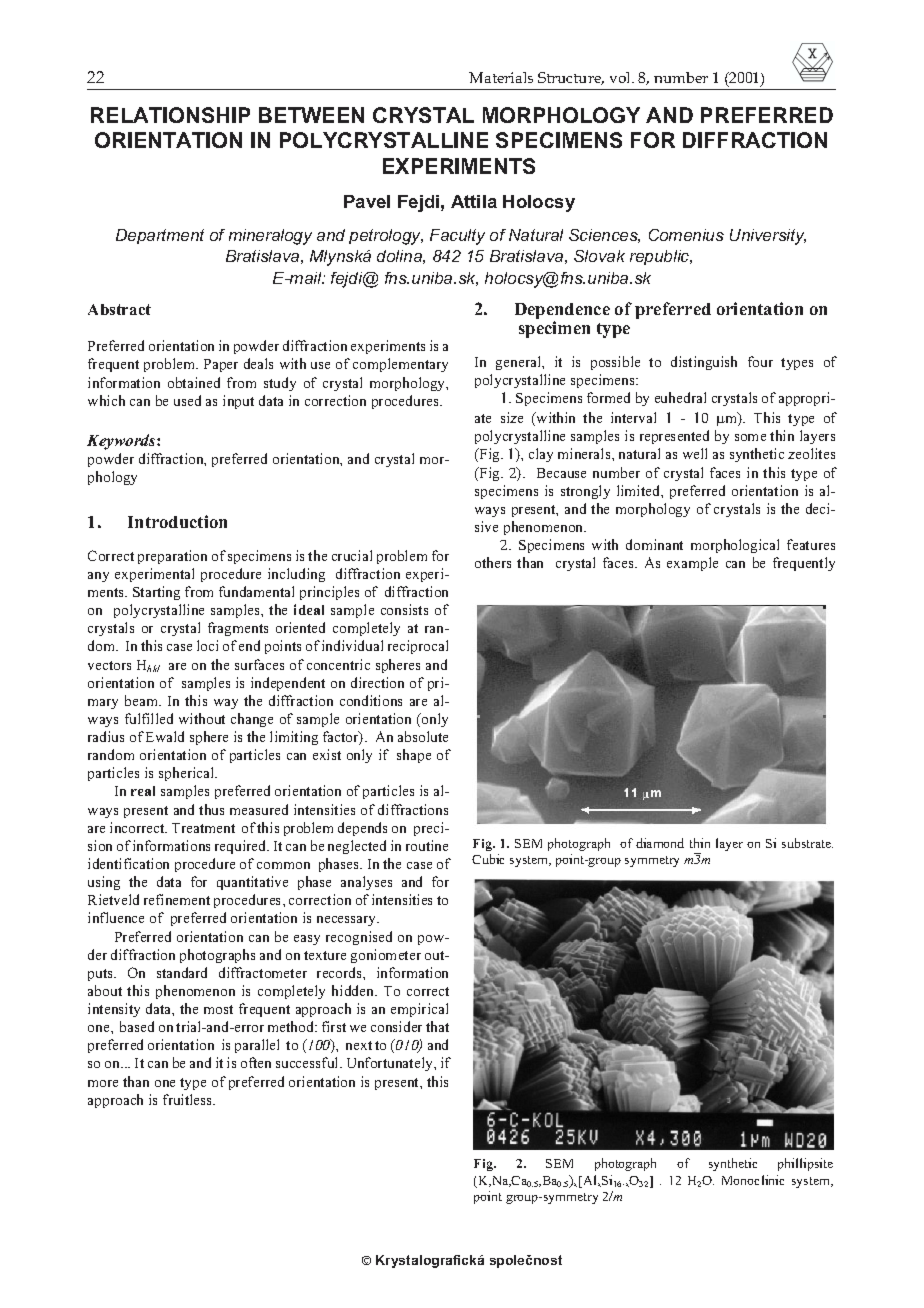 This document has width=924, height=1308. Describe the element at coordinates (211, 809) in the document. I see `thus` at that location.
